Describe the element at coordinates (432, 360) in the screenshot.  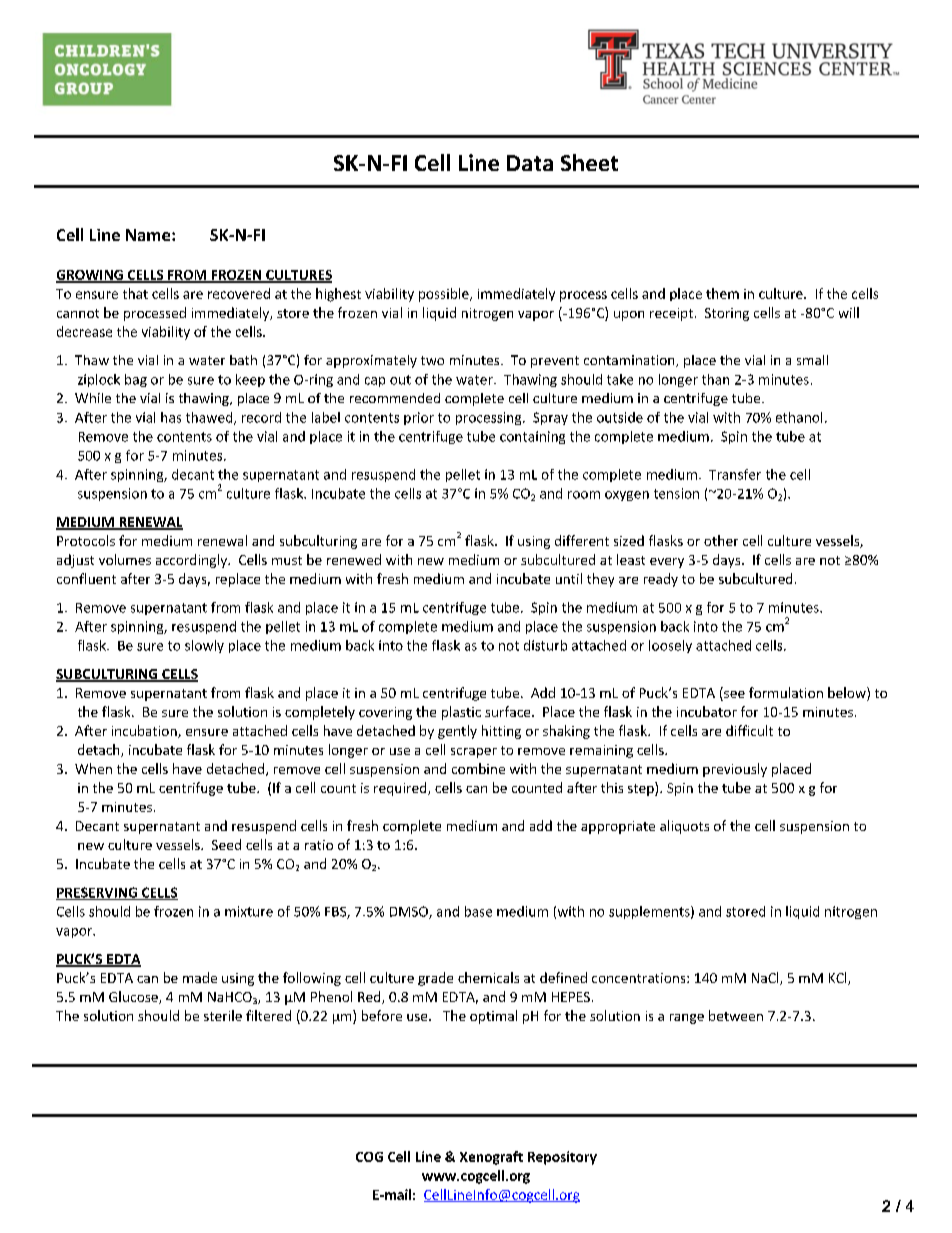
I see `two` at that location.
